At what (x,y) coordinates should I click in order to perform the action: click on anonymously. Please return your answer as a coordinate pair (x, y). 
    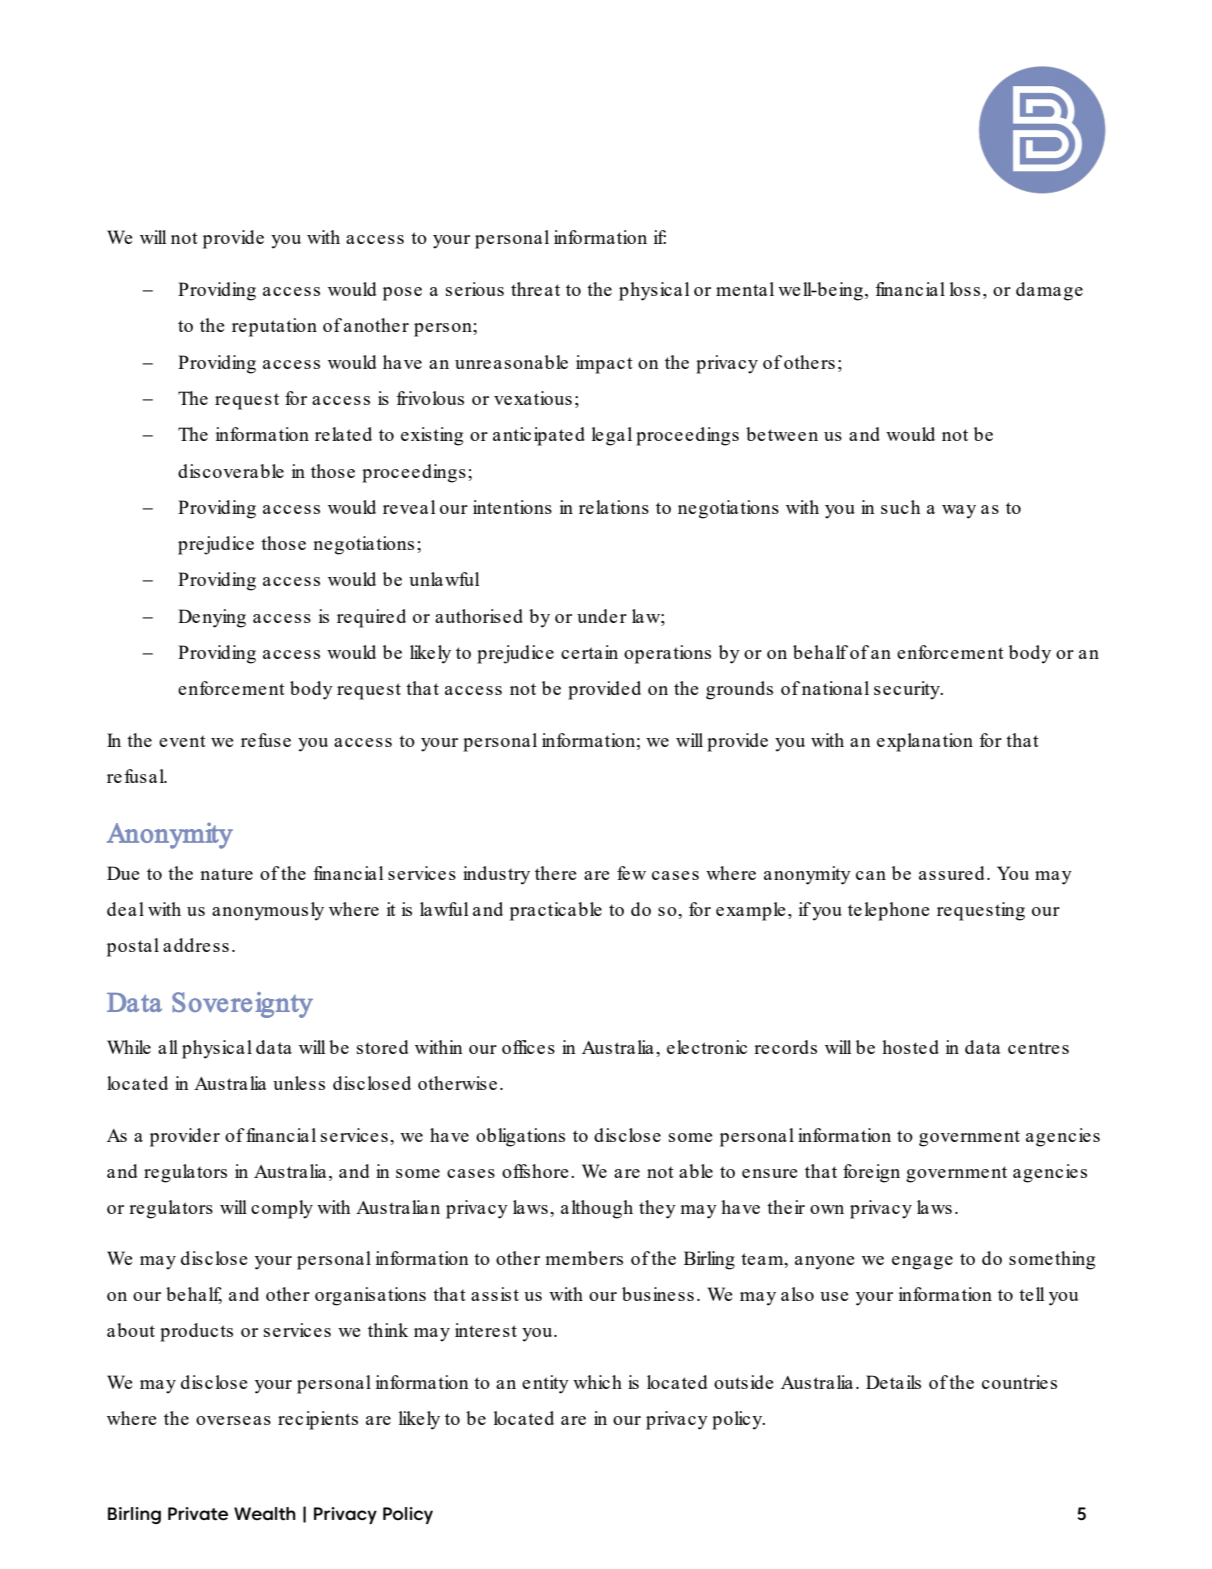
    Looking at the image, I should click on (268, 911).
